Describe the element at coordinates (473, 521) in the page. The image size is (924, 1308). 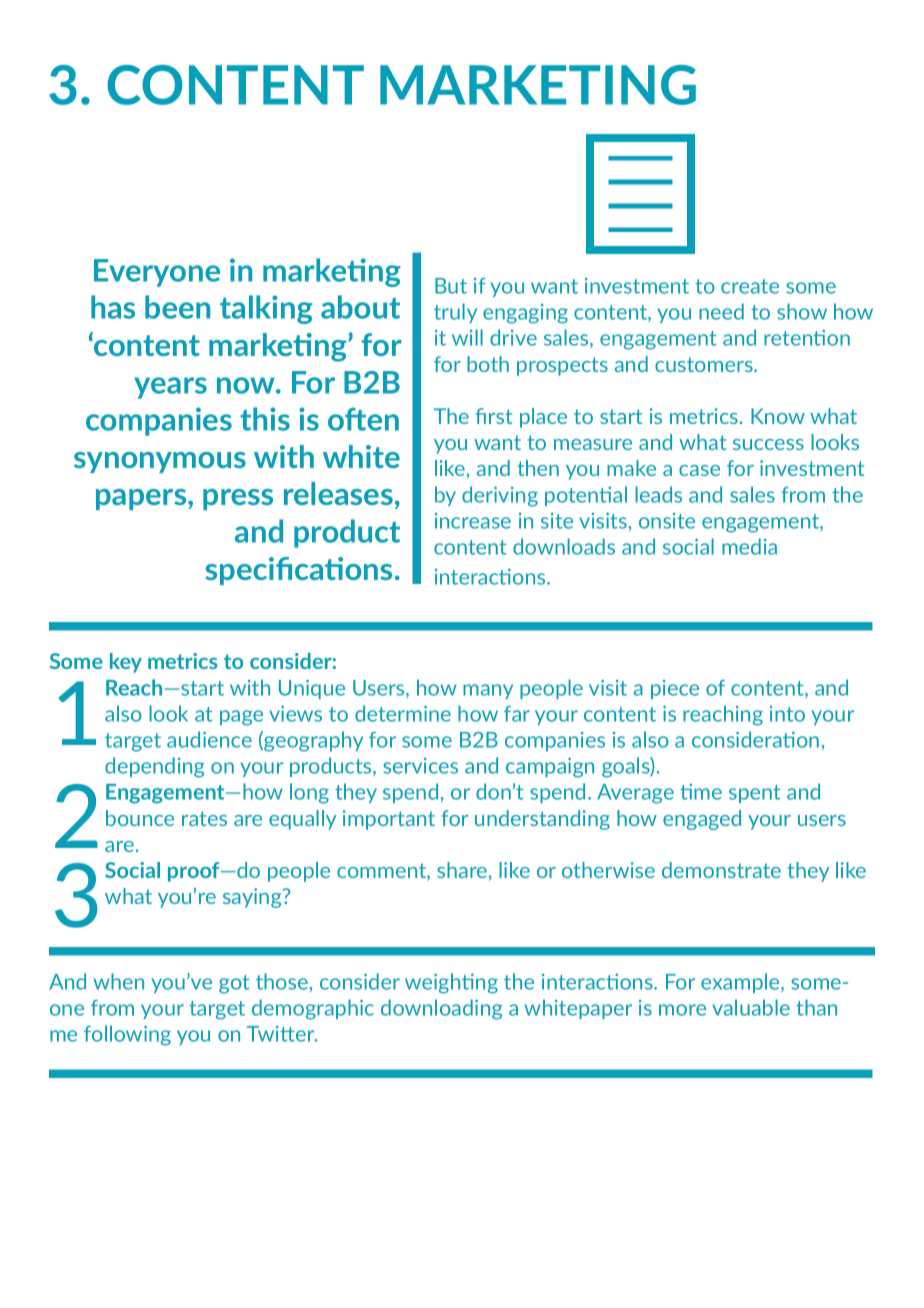
I see `increase` at that location.
